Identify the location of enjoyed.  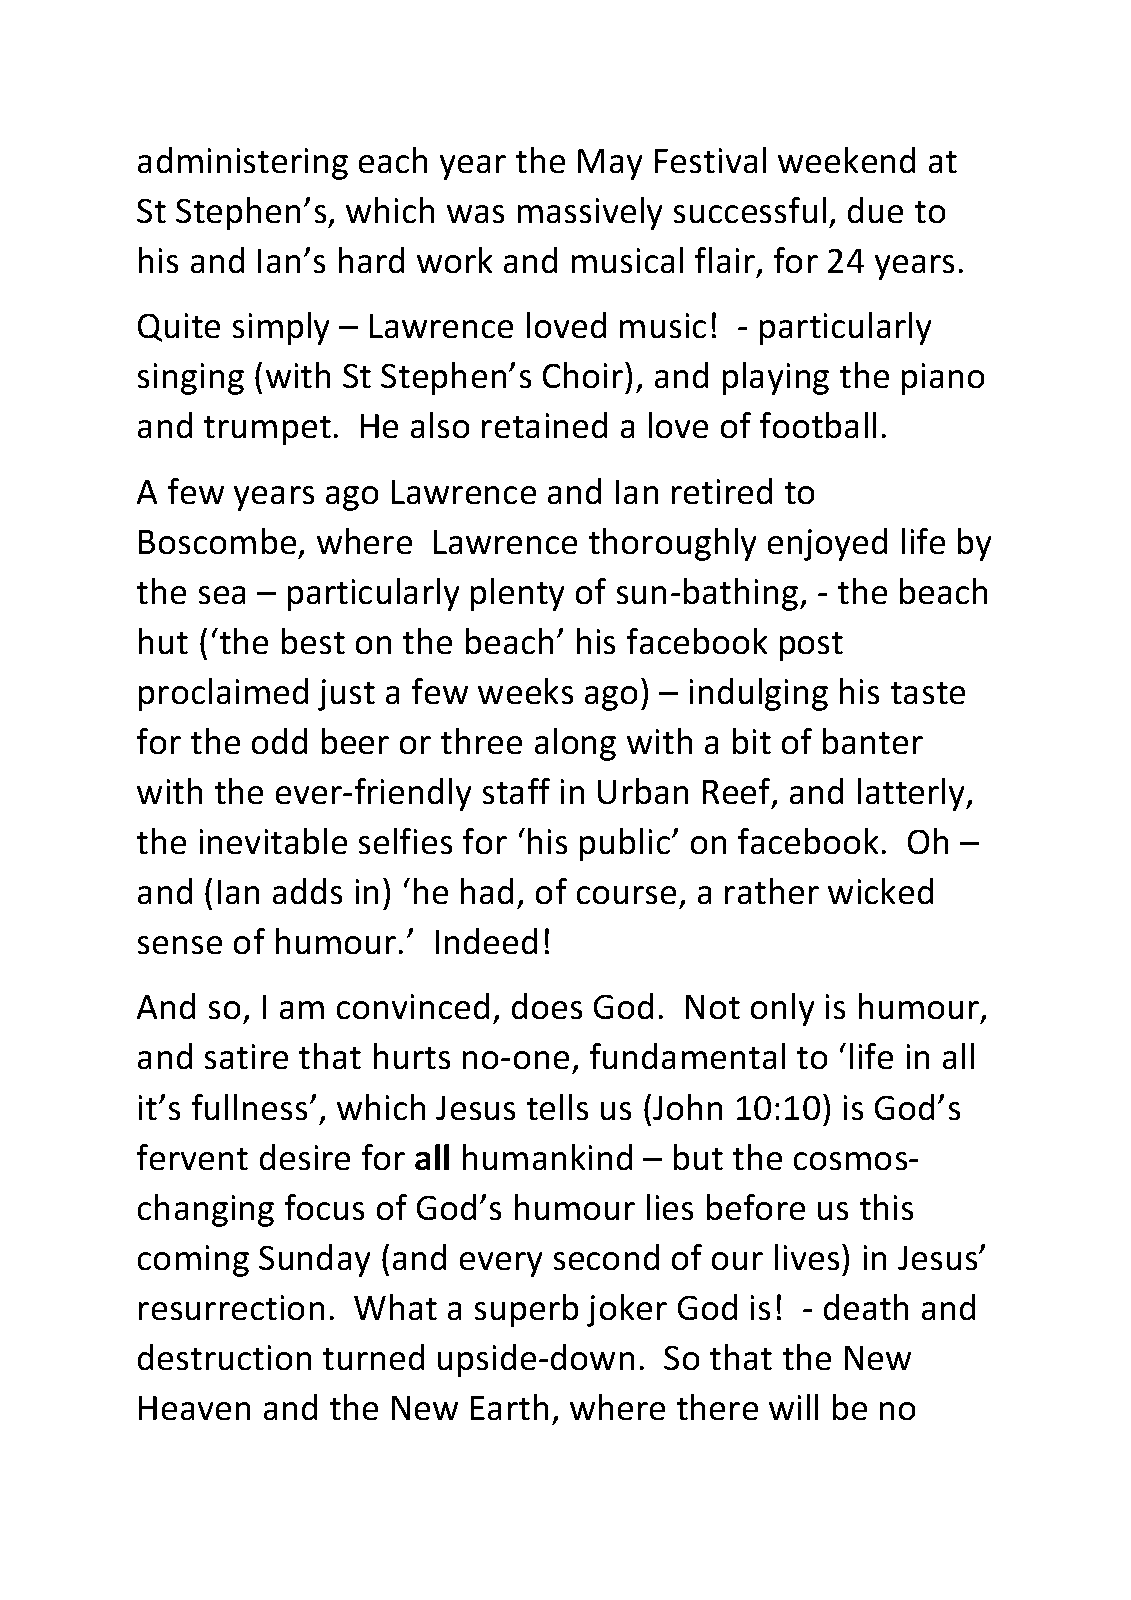
(827, 544).
